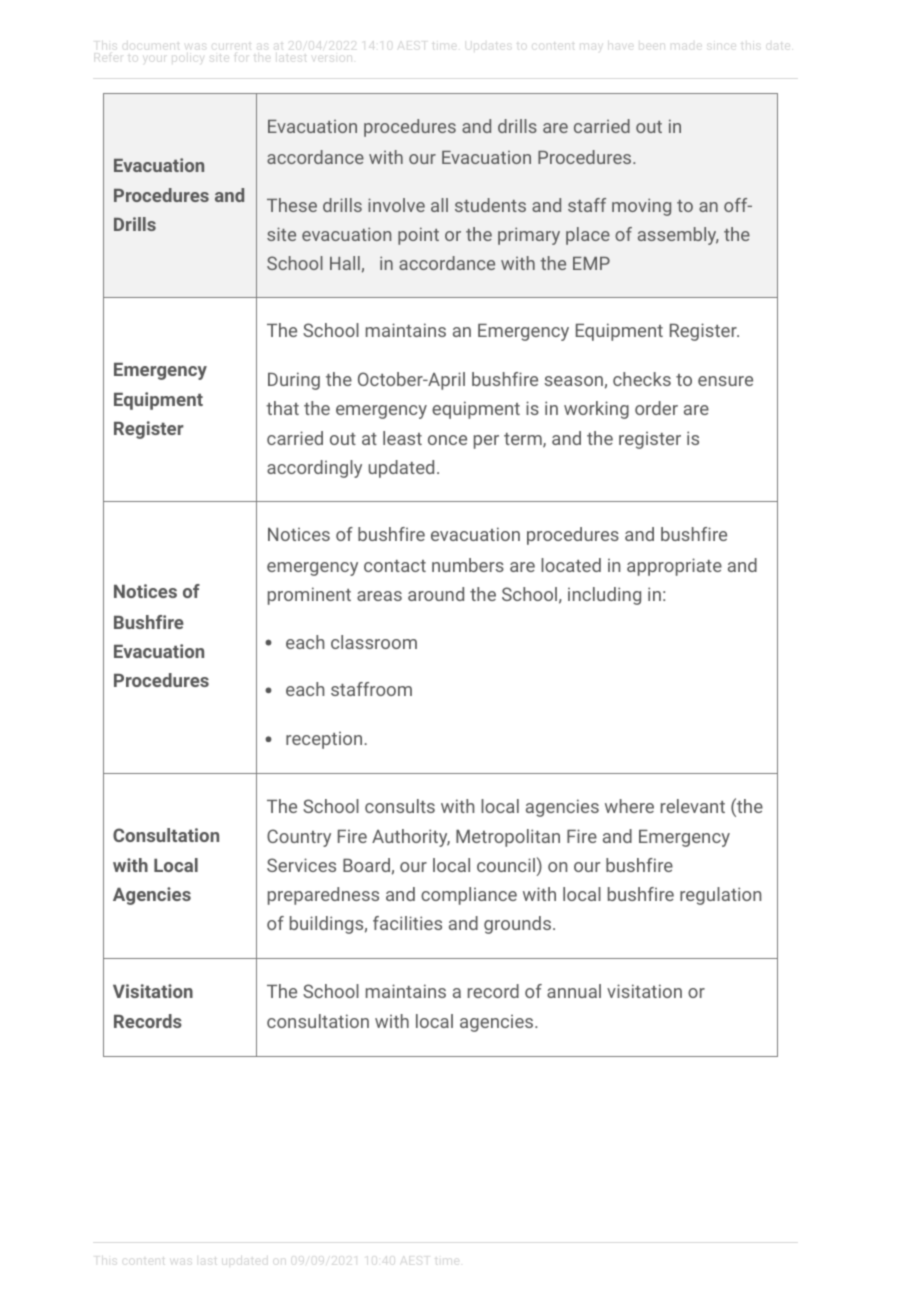 This document has width=924, height=1308. I want to click on preparedness, so click(323, 896).
